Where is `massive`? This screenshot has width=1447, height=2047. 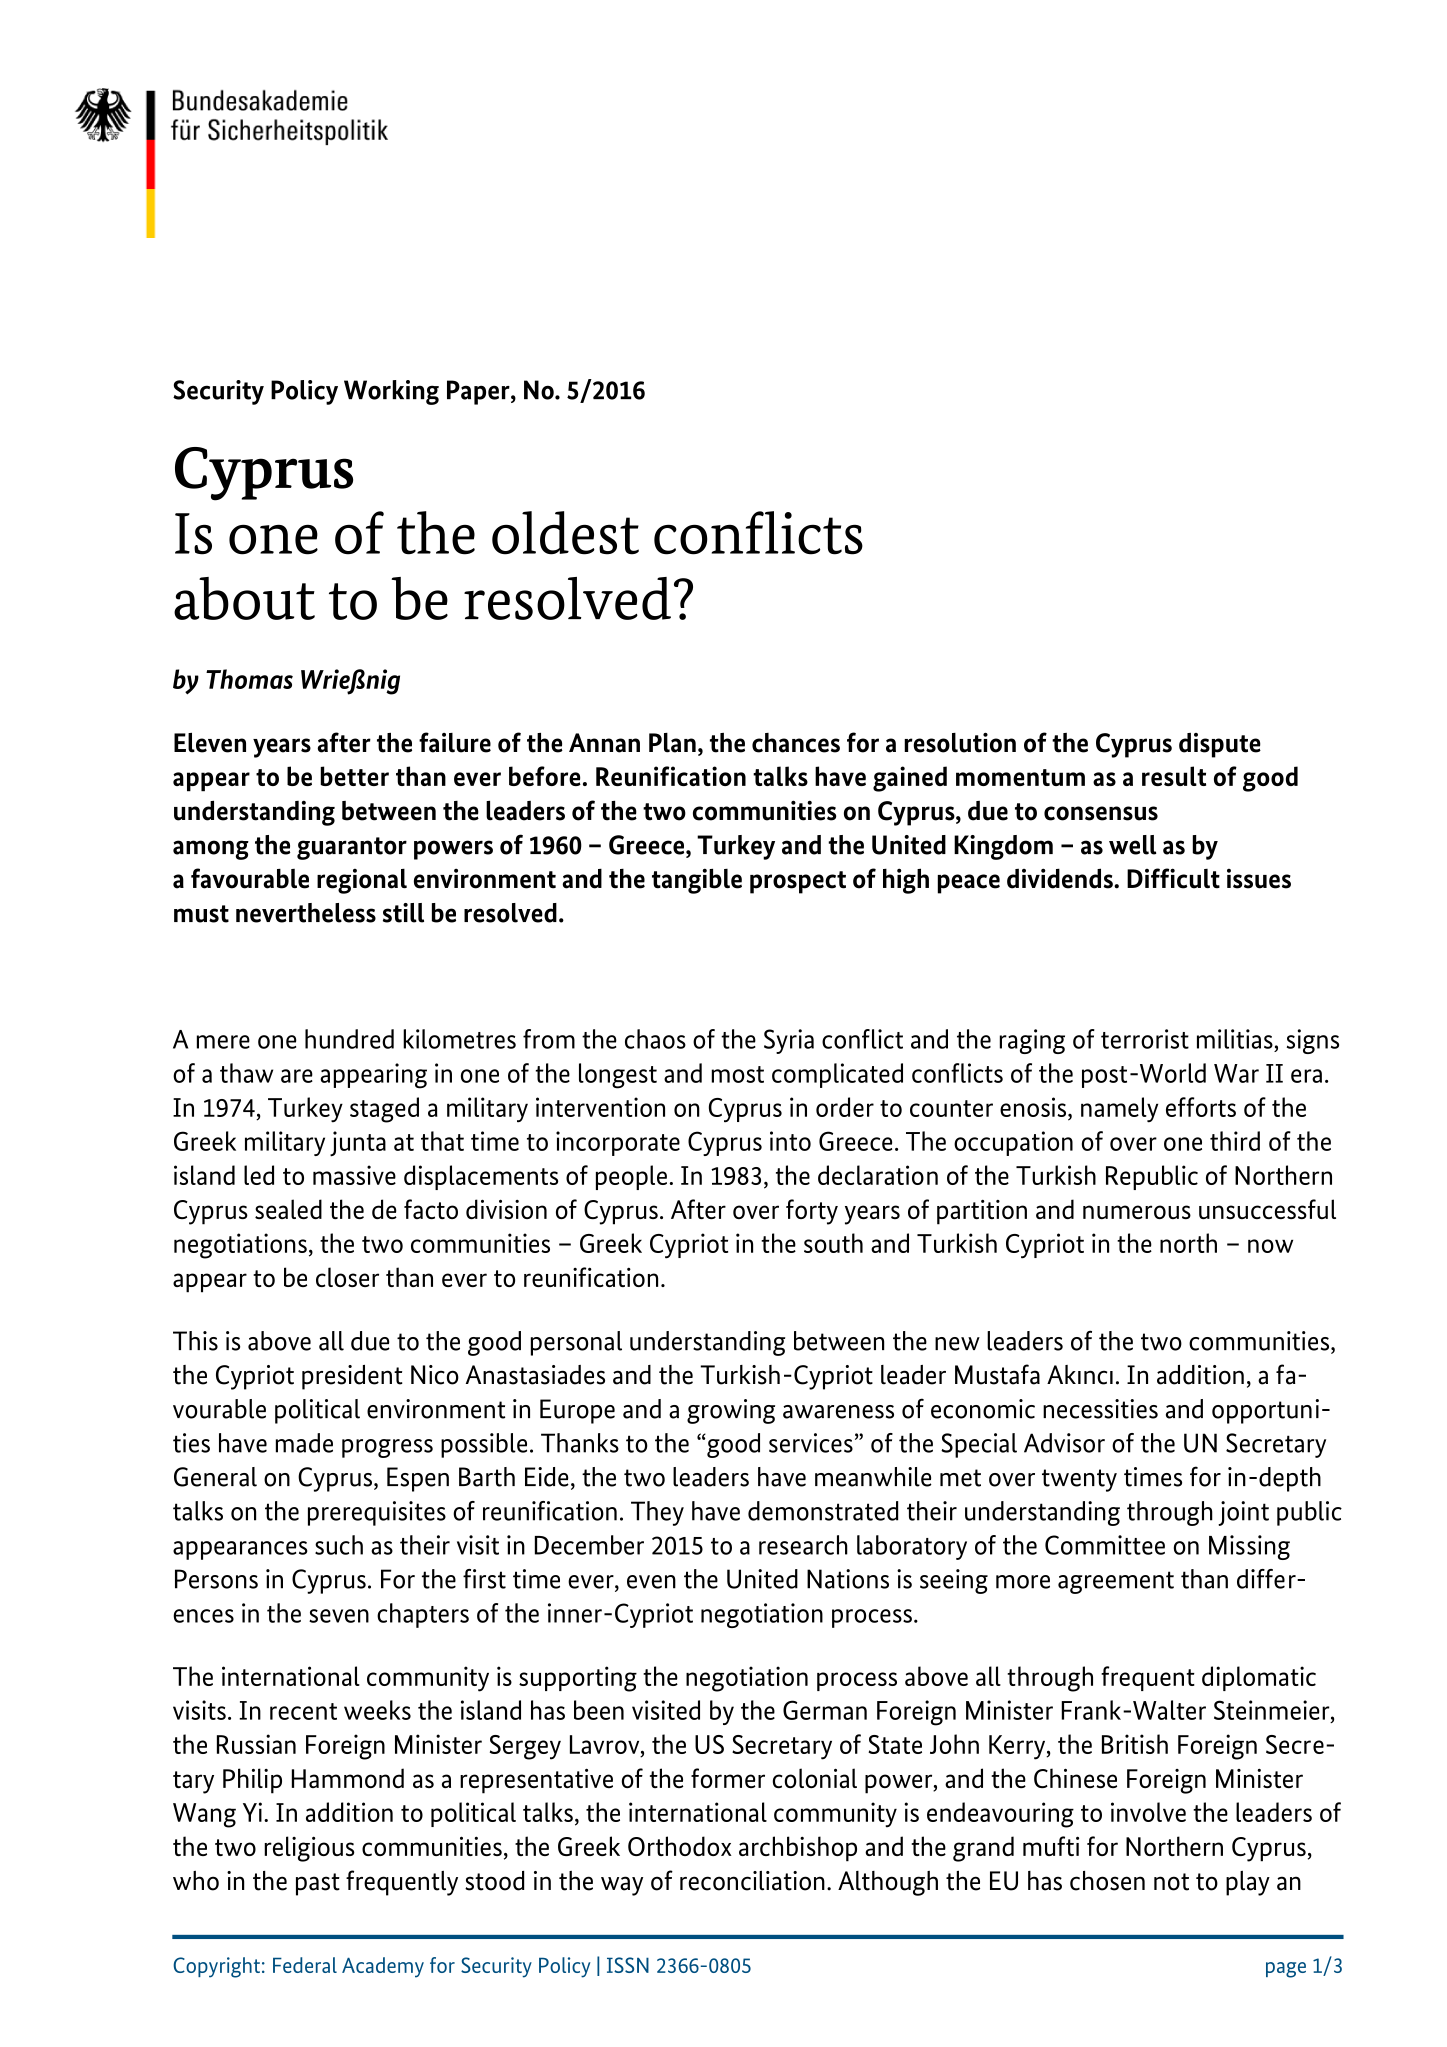
massive is located at coordinates (354, 1175).
